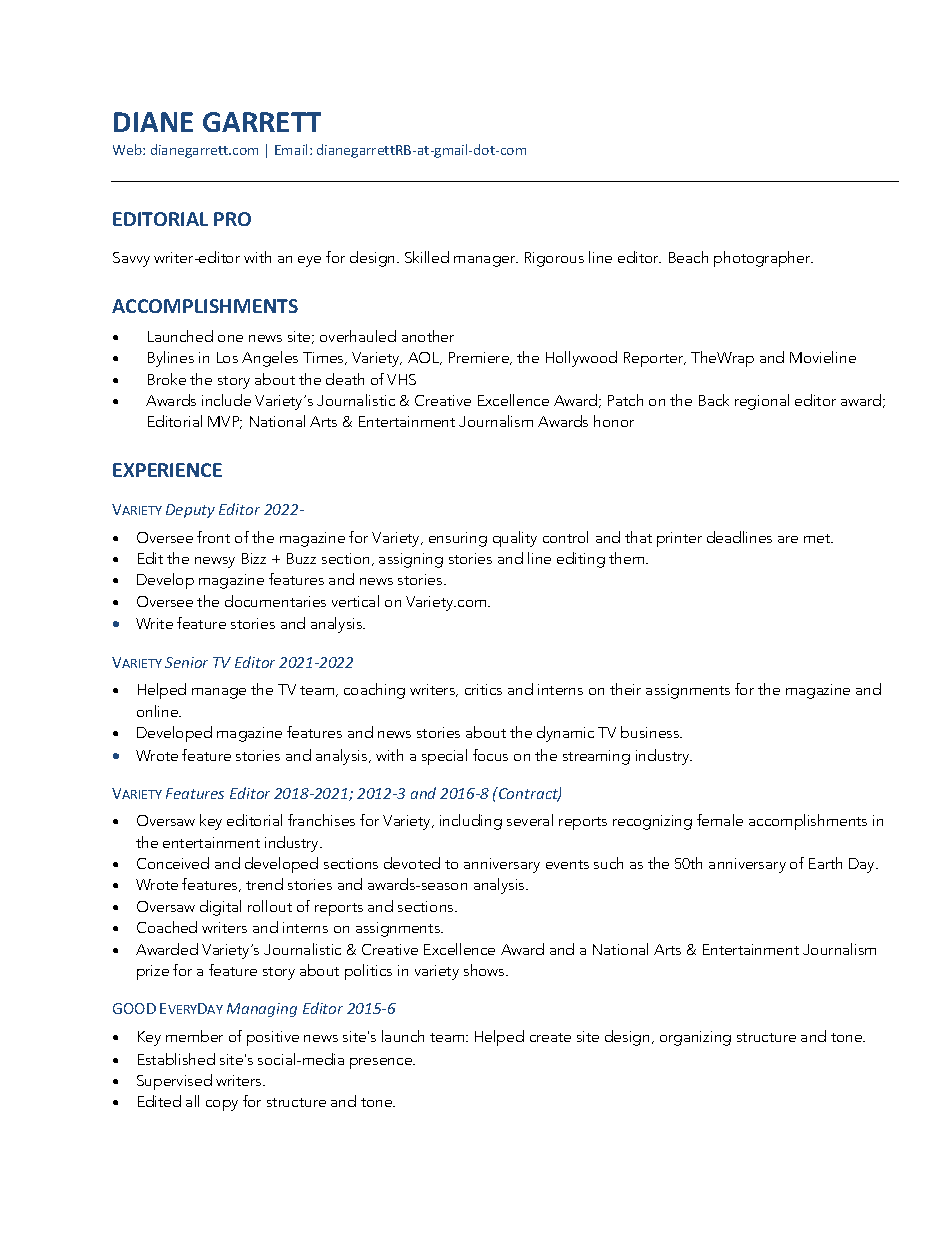  Describe the element at coordinates (490, 755) in the screenshot. I see `focus` at that location.
